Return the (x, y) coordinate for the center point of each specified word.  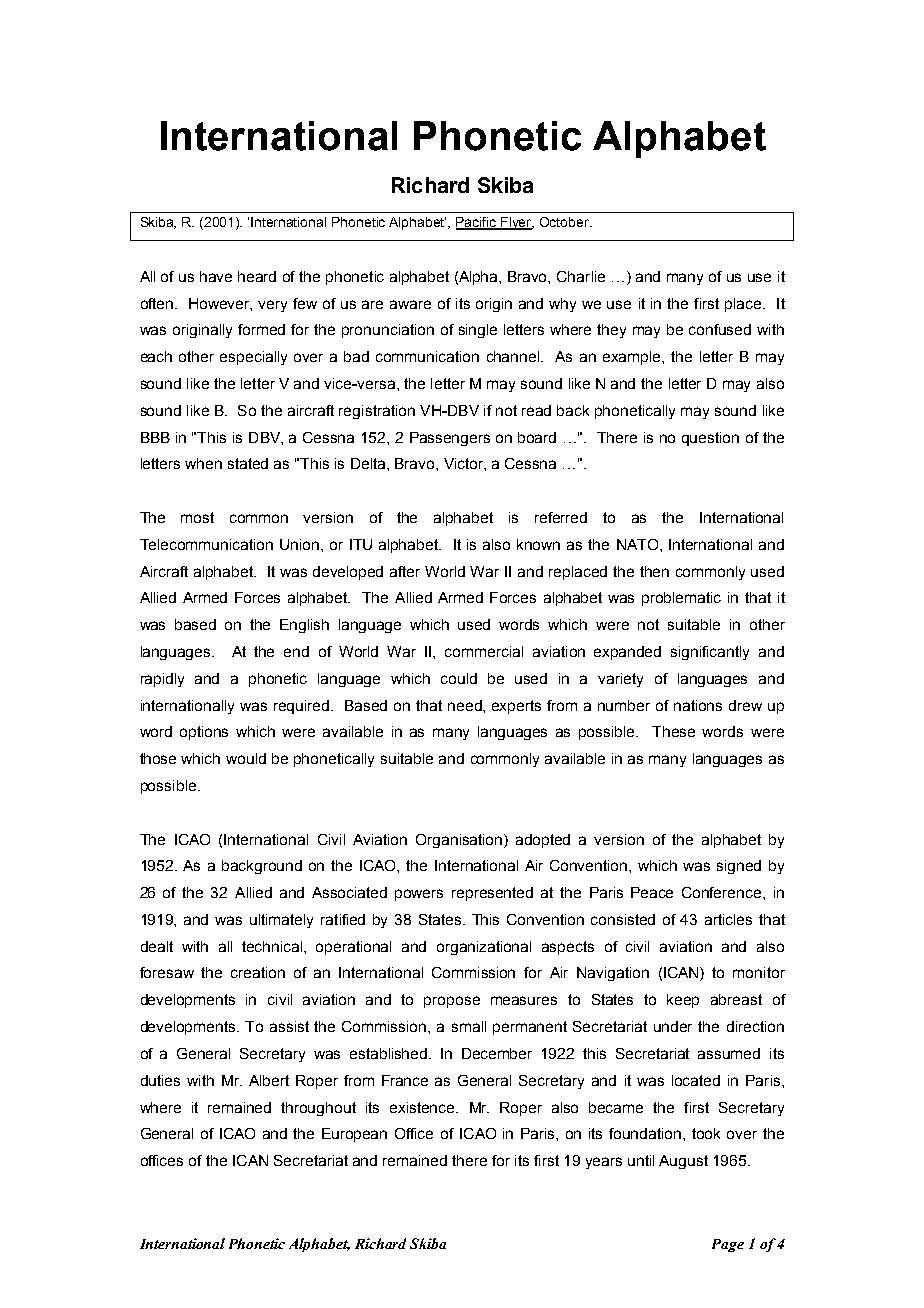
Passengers (450, 439)
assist (289, 1026)
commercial (484, 651)
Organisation (460, 841)
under (673, 1026)
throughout (318, 1109)
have (216, 276)
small (469, 1026)
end (296, 651)
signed (739, 867)
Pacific (477, 223)
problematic (681, 599)
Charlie (581, 276)
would (246, 758)
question (710, 439)
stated (248, 463)
